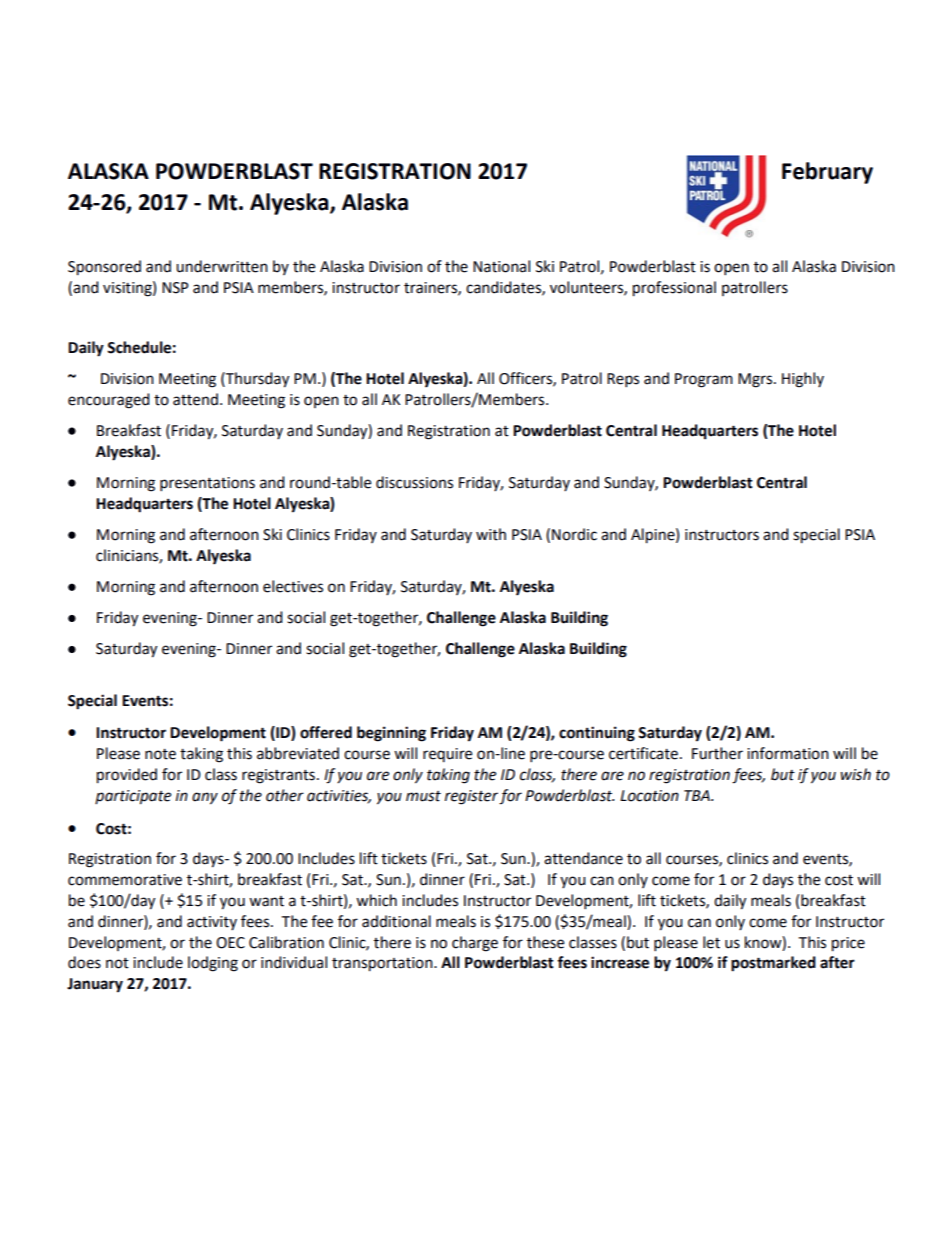  I want to click on beginning, so click(391, 734).
